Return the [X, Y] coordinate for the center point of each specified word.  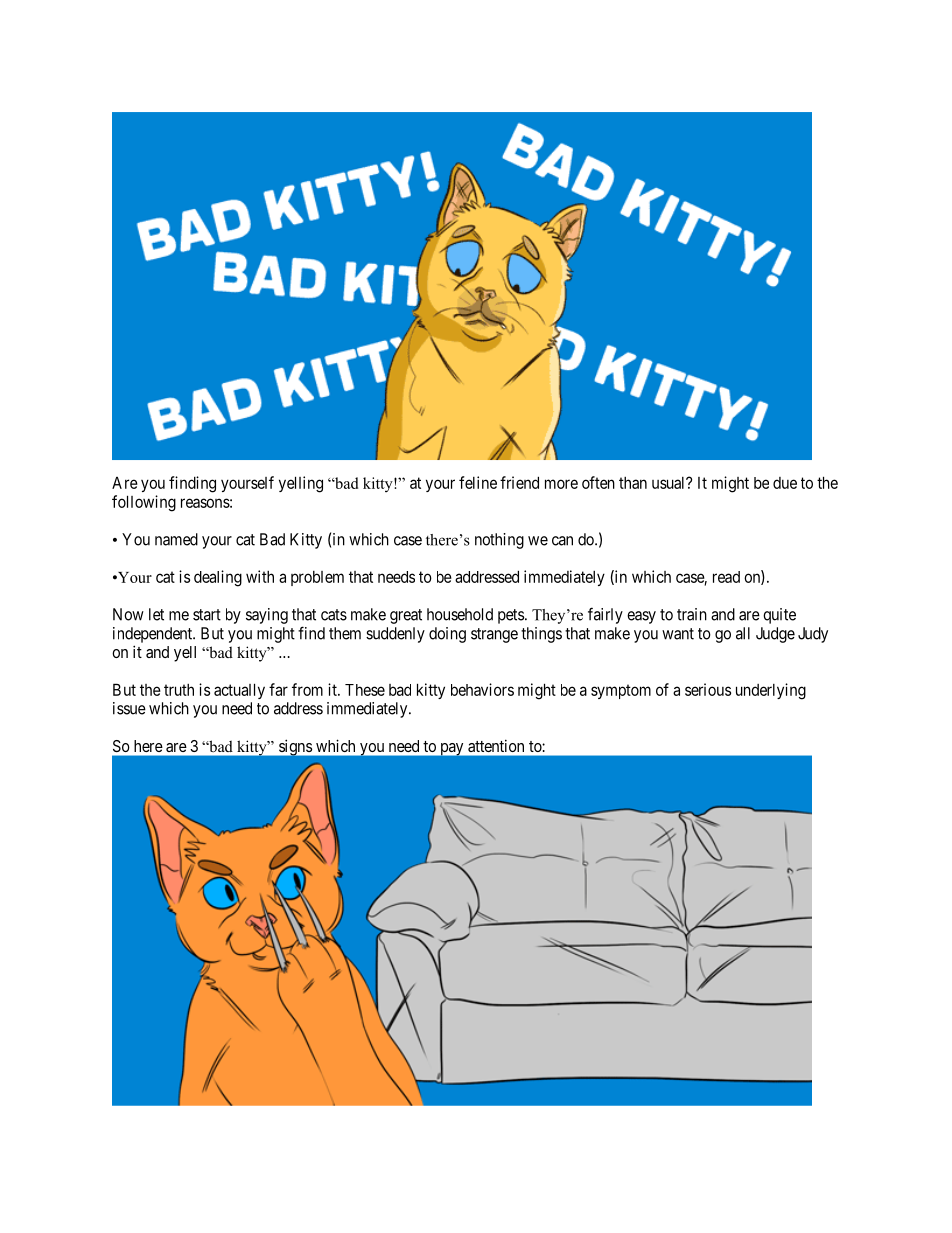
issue [129, 708]
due [785, 483]
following [144, 503]
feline [478, 482]
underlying [771, 691]
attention [496, 746]
